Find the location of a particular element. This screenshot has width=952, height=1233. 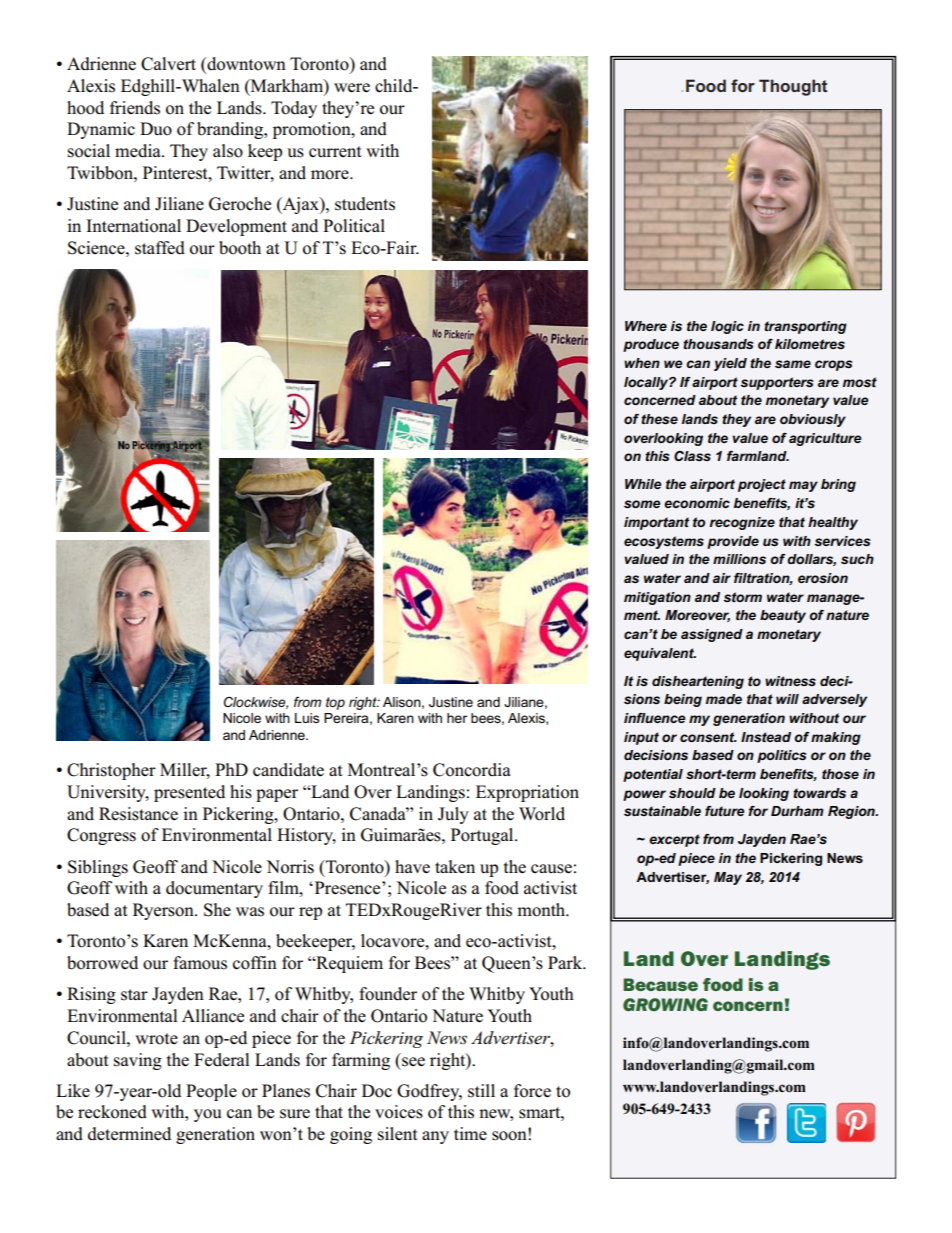

Christopher is located at coordinates (111, 771).
